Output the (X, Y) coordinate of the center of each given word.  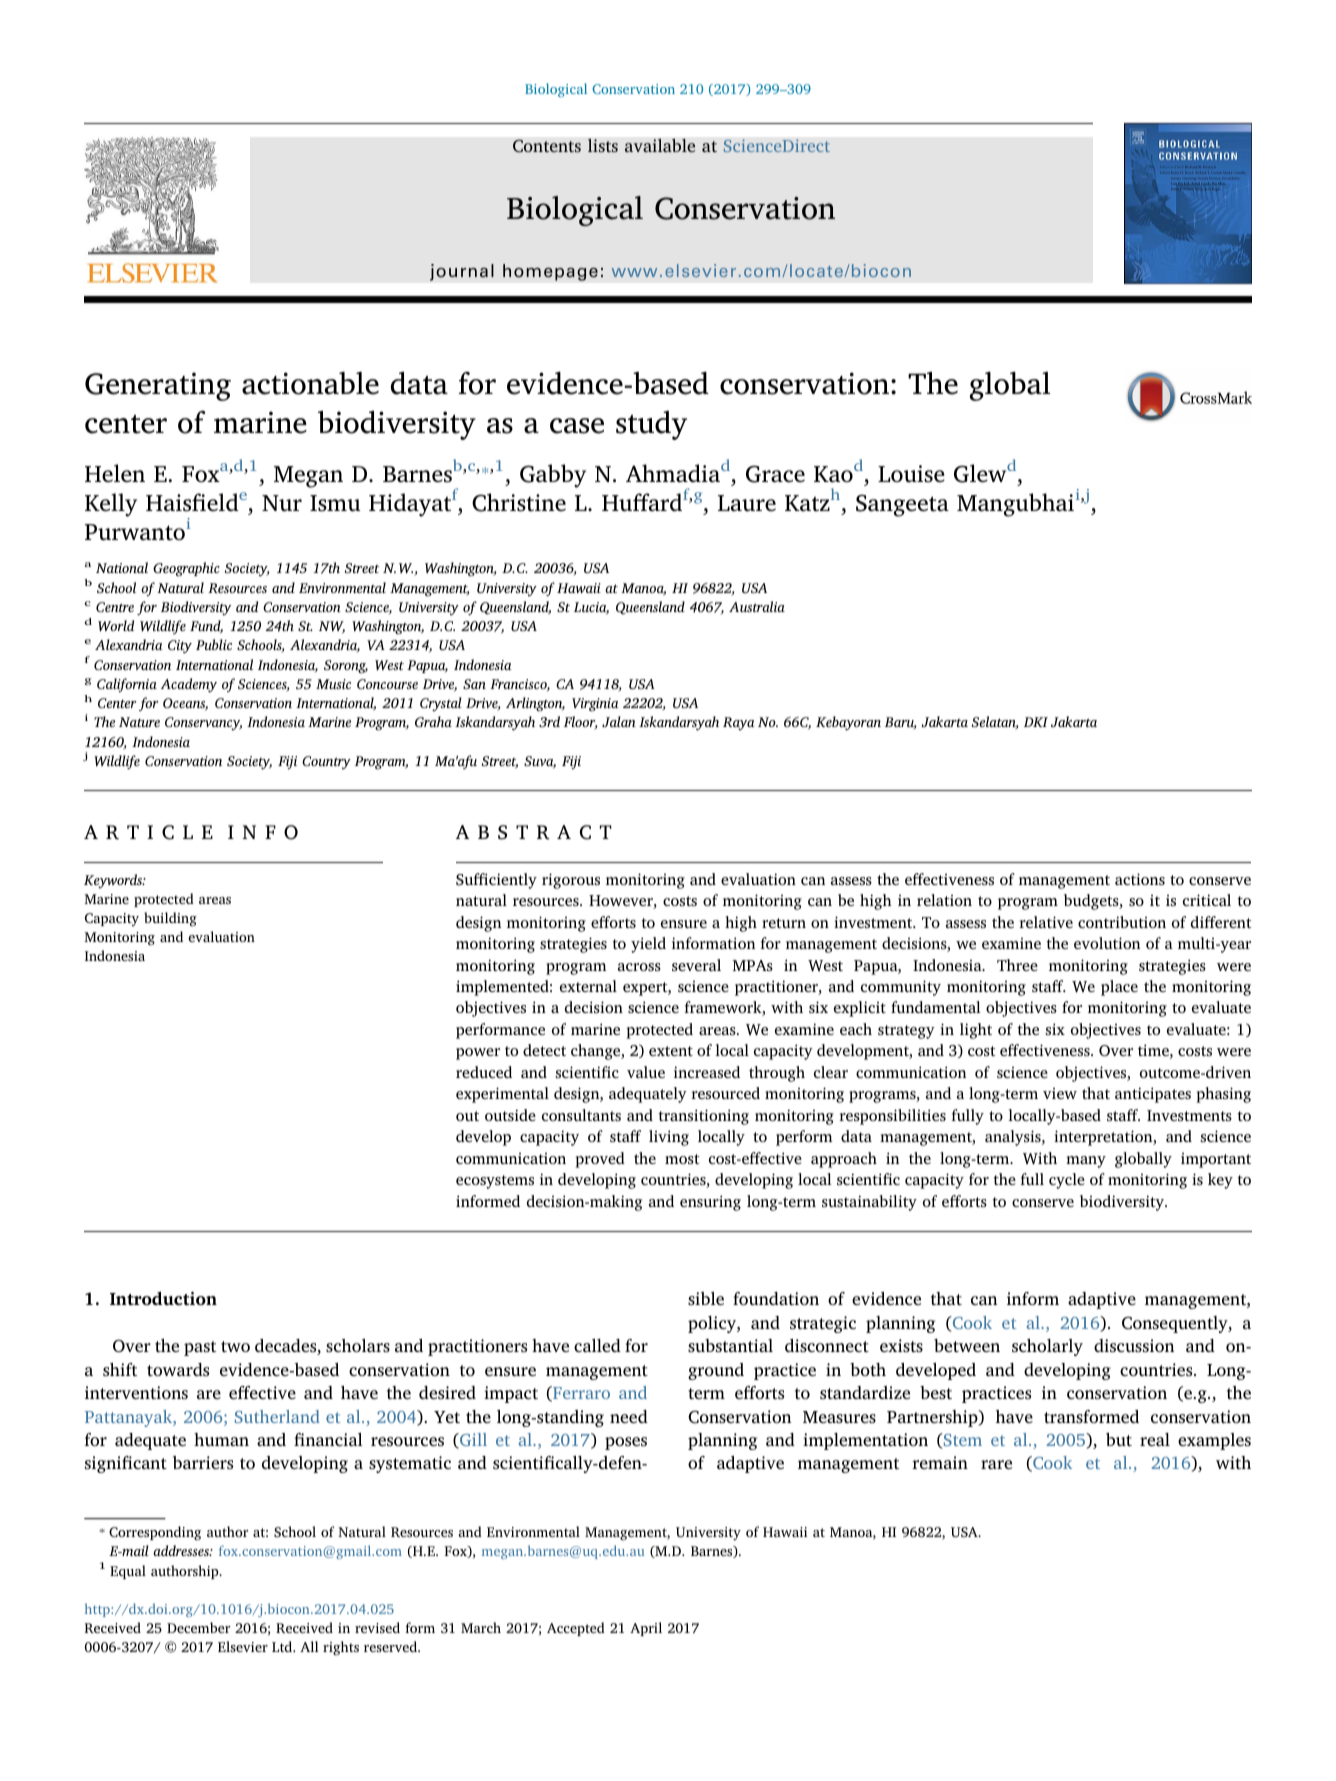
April (646, 1629)
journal (462, 272)
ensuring (710, 1203)
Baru (901, 723)
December (198, 1627)
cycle (1067, 1181)
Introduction (163, 1298)
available (660, 145)
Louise (911, 474)
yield (648, 945)
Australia (757, 606)
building (170, 919)
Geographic (186, 569)
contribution (1122, 922)
